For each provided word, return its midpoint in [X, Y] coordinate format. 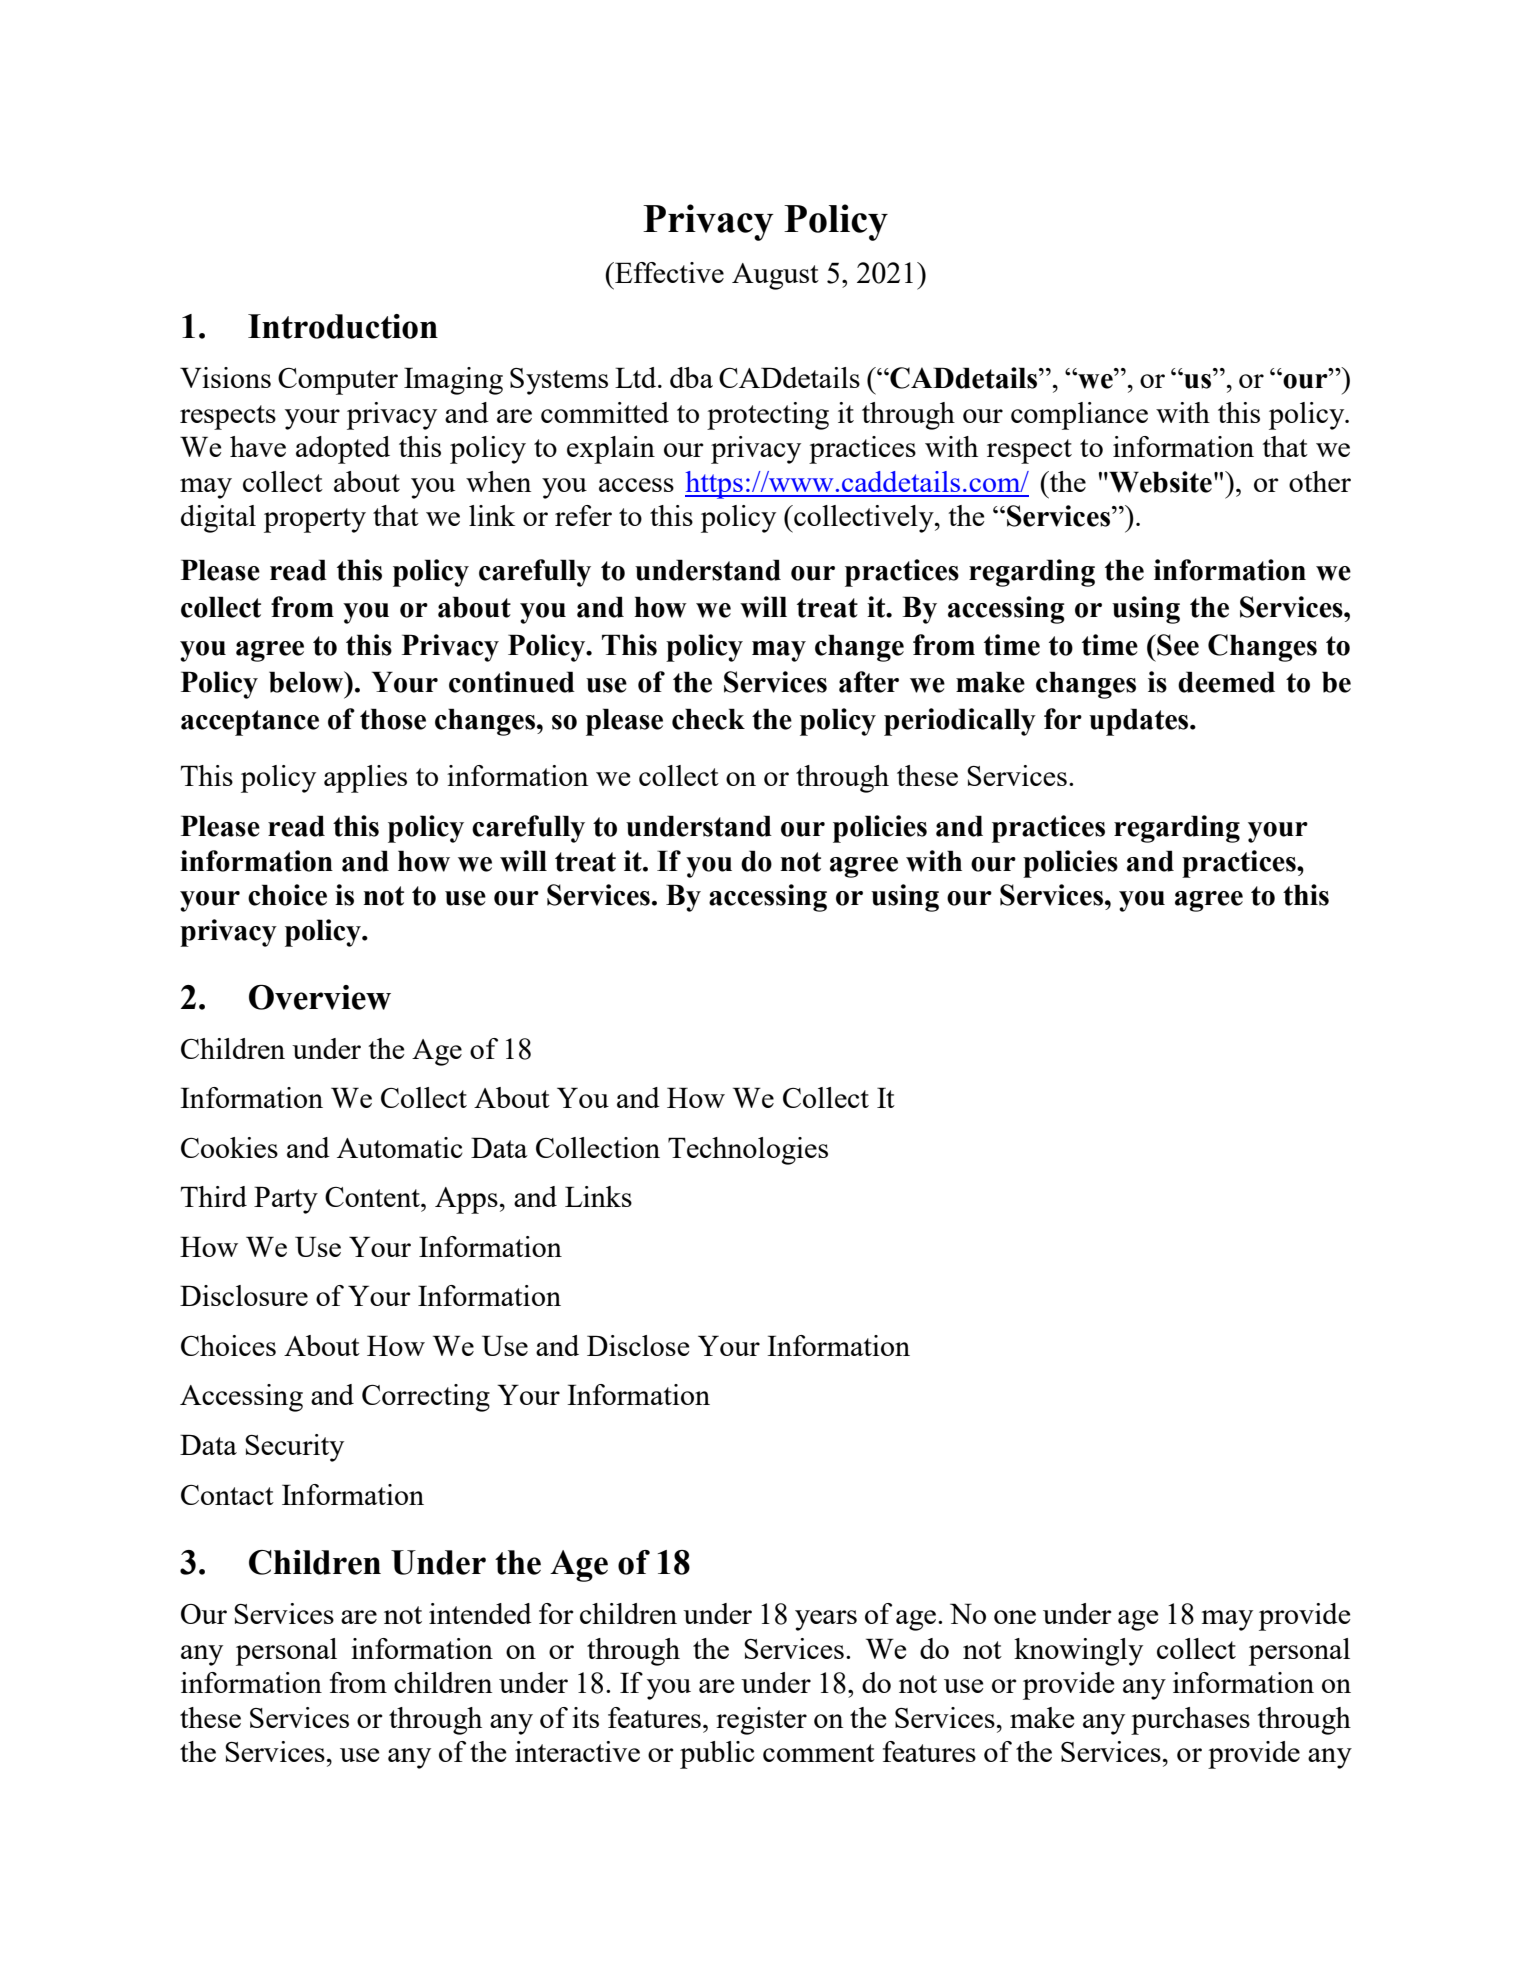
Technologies [748, 1151]
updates [1140, 722]
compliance [1079, 416]
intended [480, 1613]
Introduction [343, 326]
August [775, 276]
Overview [320, 997]
